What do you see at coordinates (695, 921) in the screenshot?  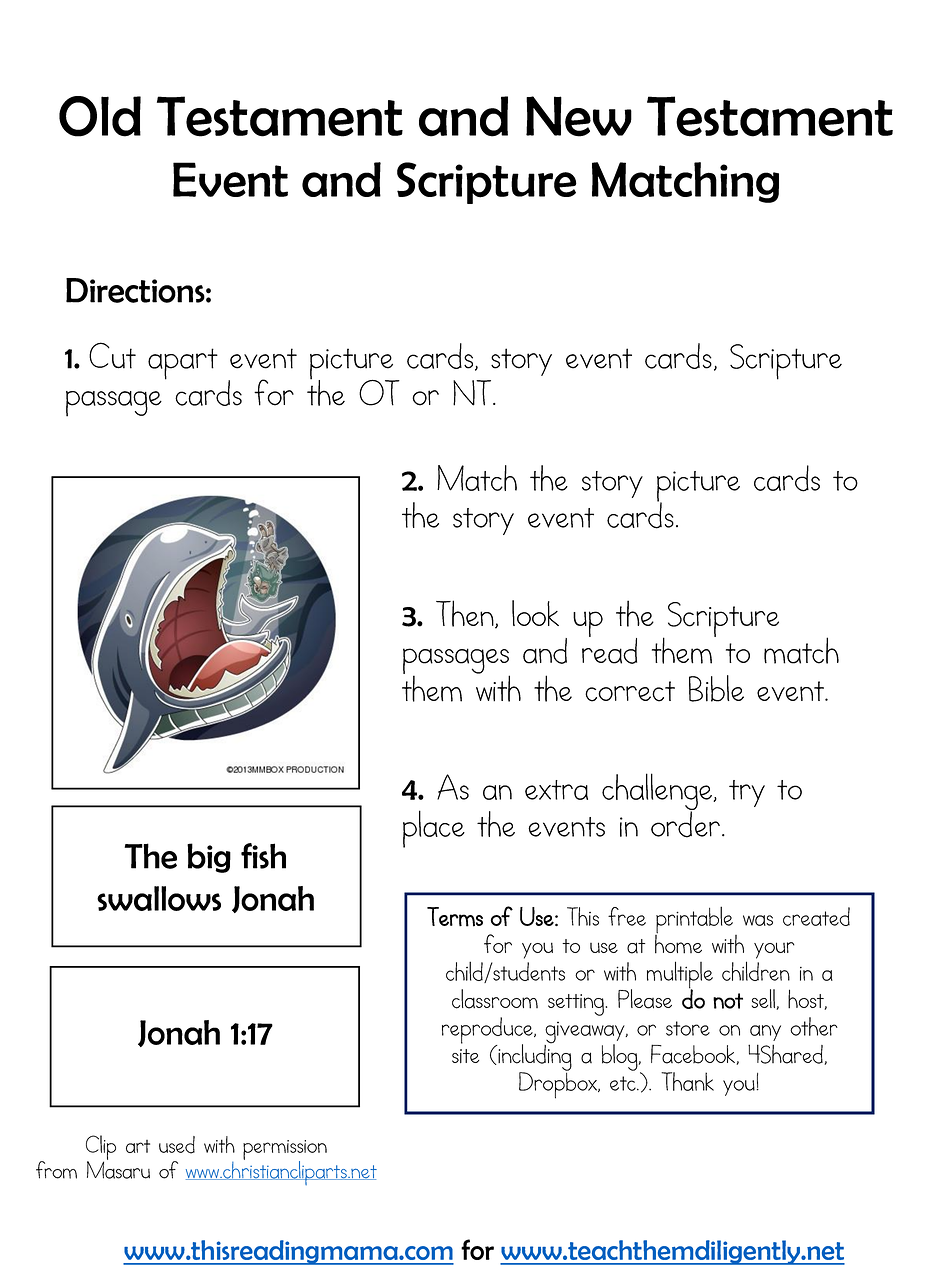 I see `printable` at bounding box center [695, 921].
